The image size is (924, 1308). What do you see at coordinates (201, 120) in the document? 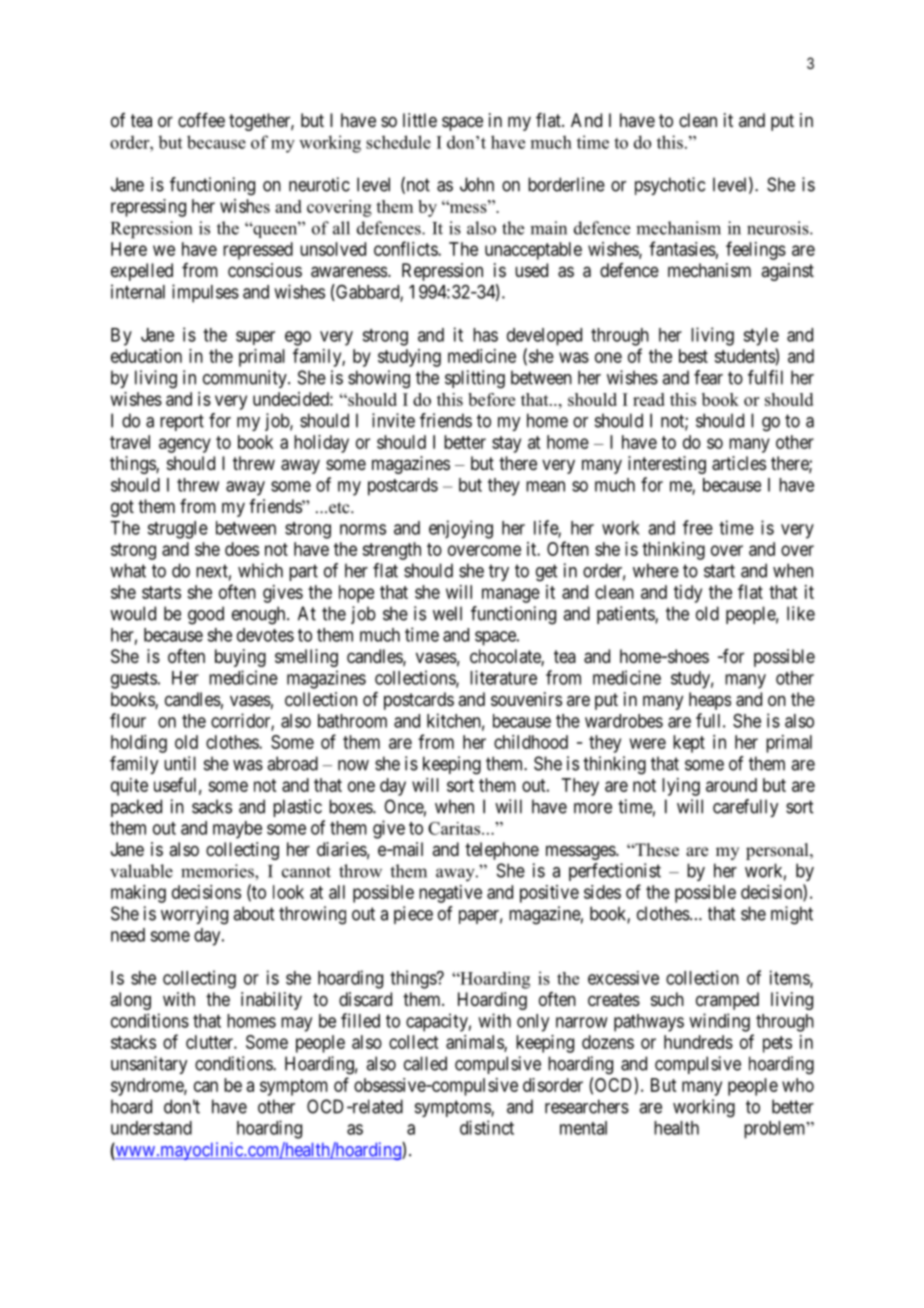
I see `coffee` at bounding box center [201, 120].
